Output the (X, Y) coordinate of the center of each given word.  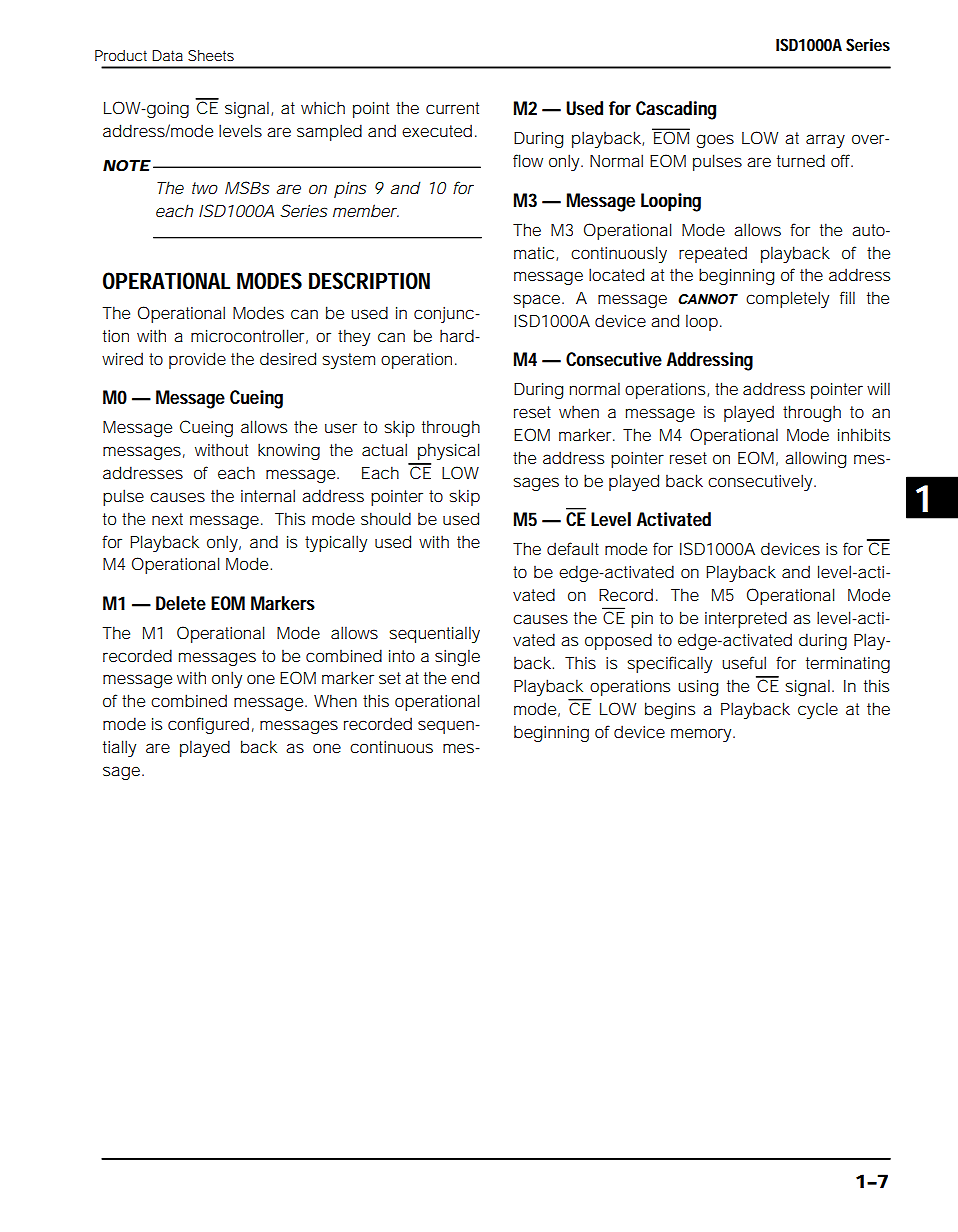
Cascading (676, 110)
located (616, 274)
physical (448, 451)
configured (208, 725)
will (878, 388)
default (573, 548)
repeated (713, 254)
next (167, 519)
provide (197, 360)
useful (744, 662)
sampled (329, 132)
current (452, 108)
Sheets (211, 55)
